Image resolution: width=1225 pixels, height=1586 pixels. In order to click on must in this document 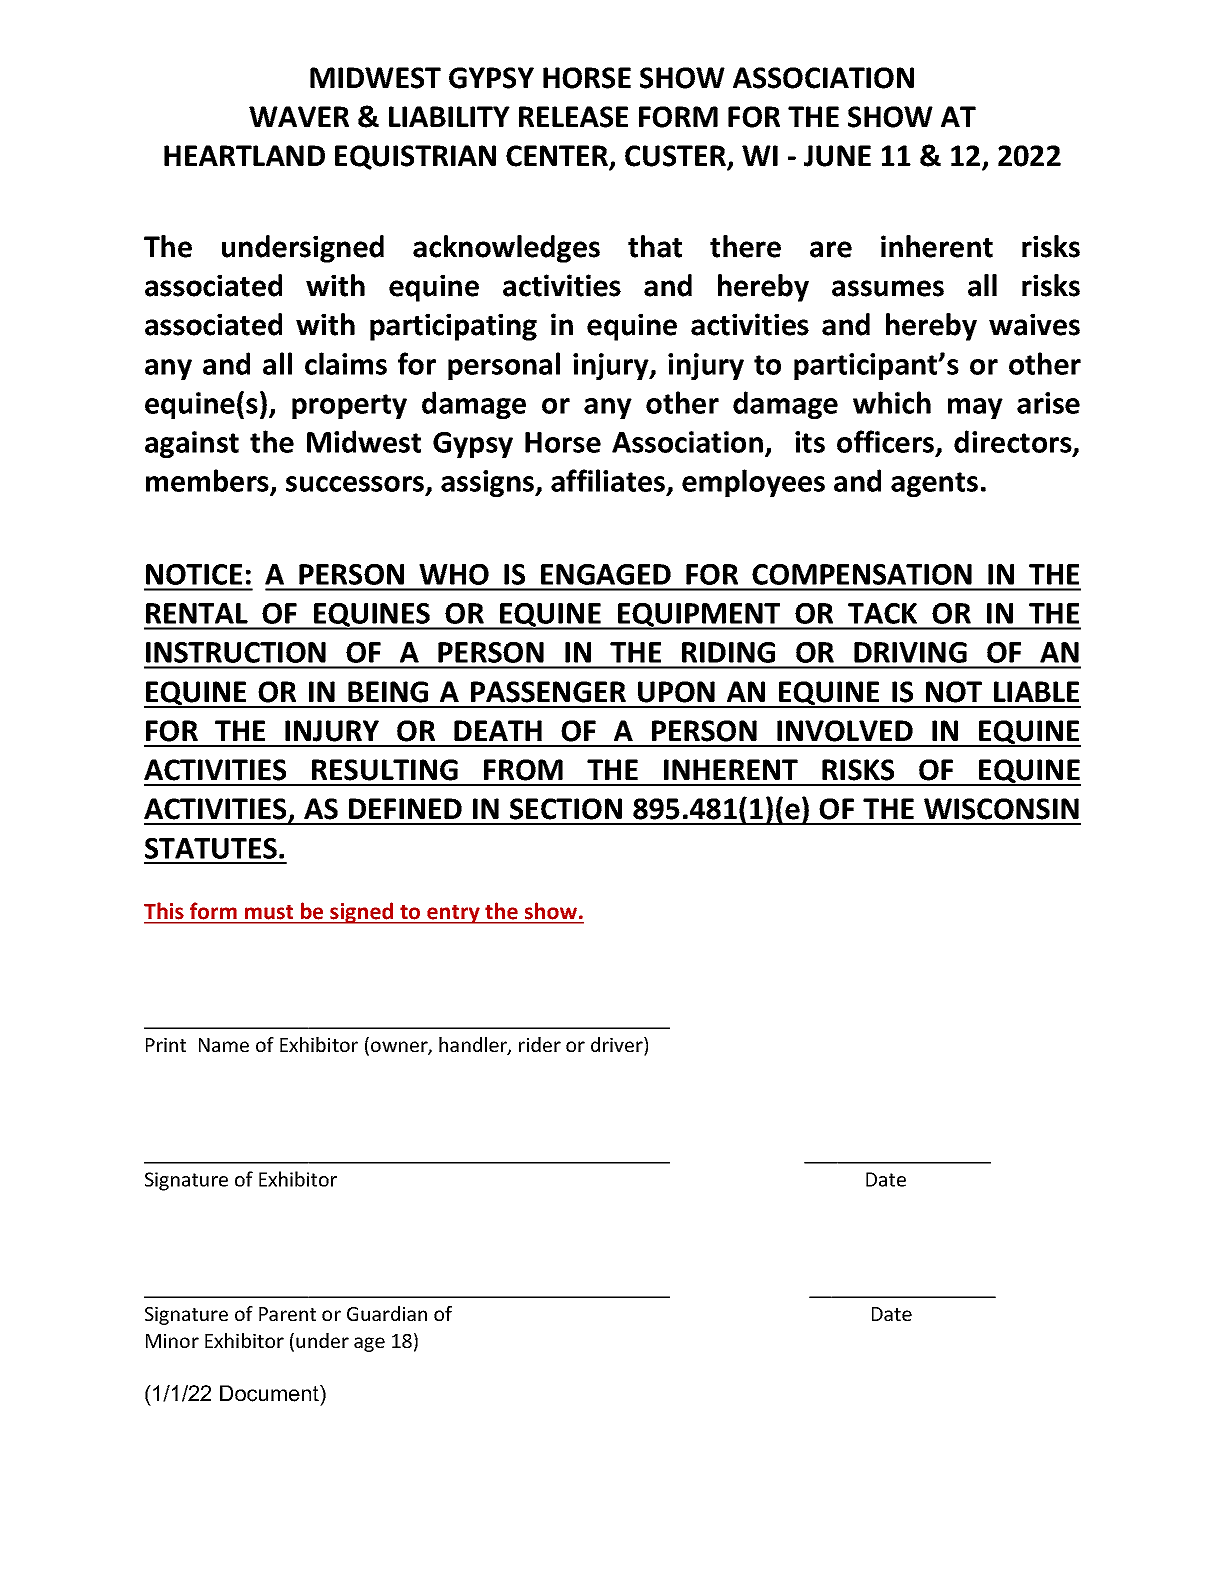, I will do `click(269, 912)`.
